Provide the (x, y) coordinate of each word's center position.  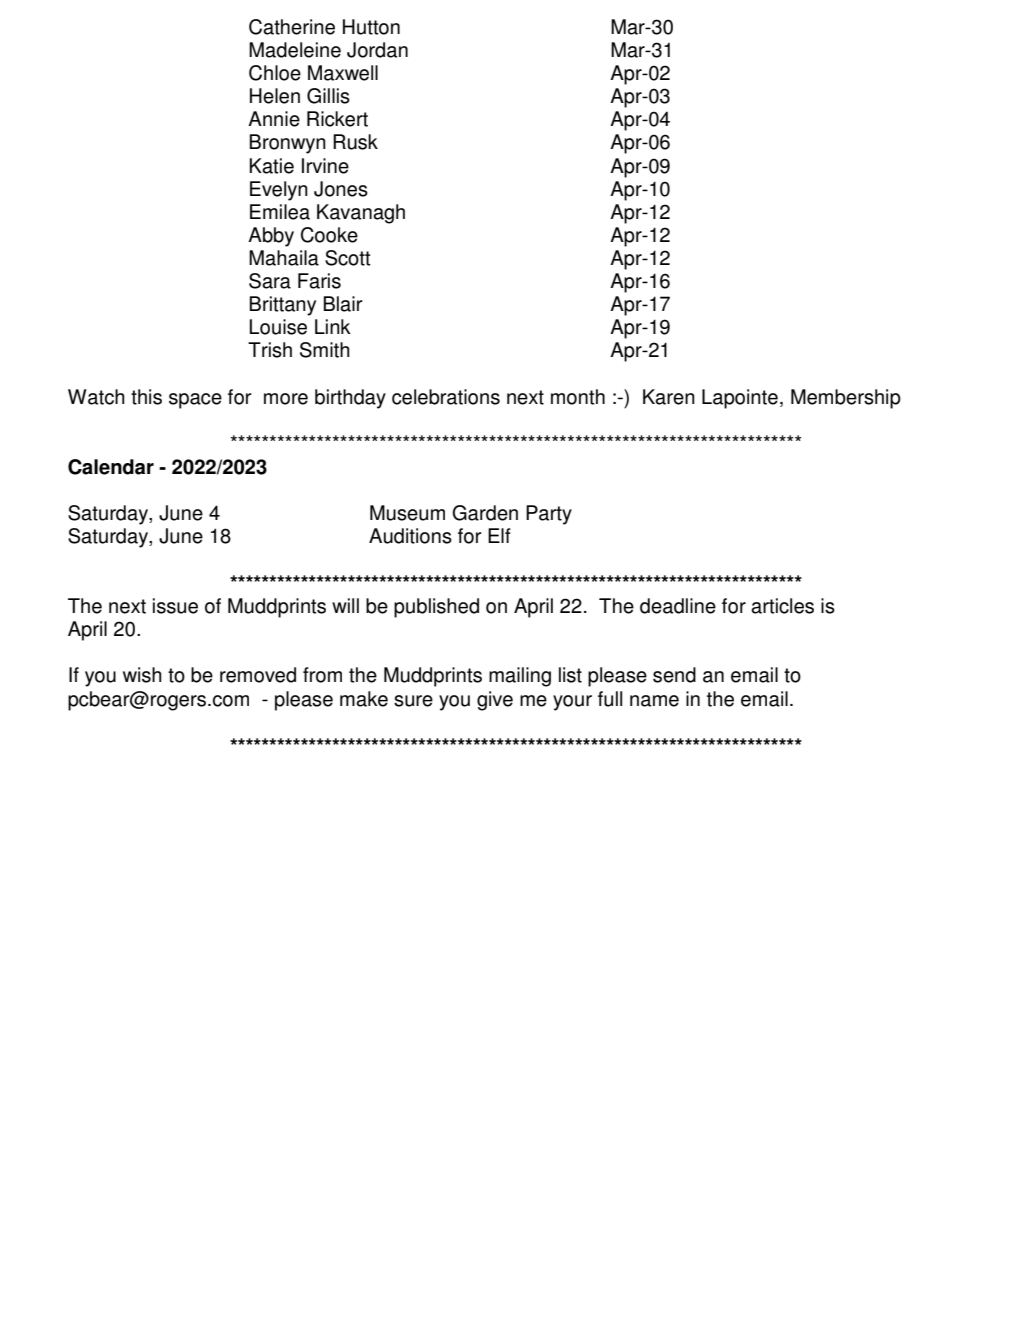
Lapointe (740, 399)
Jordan (377, 50)
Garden (485, 513)
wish (142, 675)
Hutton (371, 27)
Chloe (275, 73)
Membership (846, 399)
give (495, 701)
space (195, 401)
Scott (348, 258)
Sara (270, 281)
